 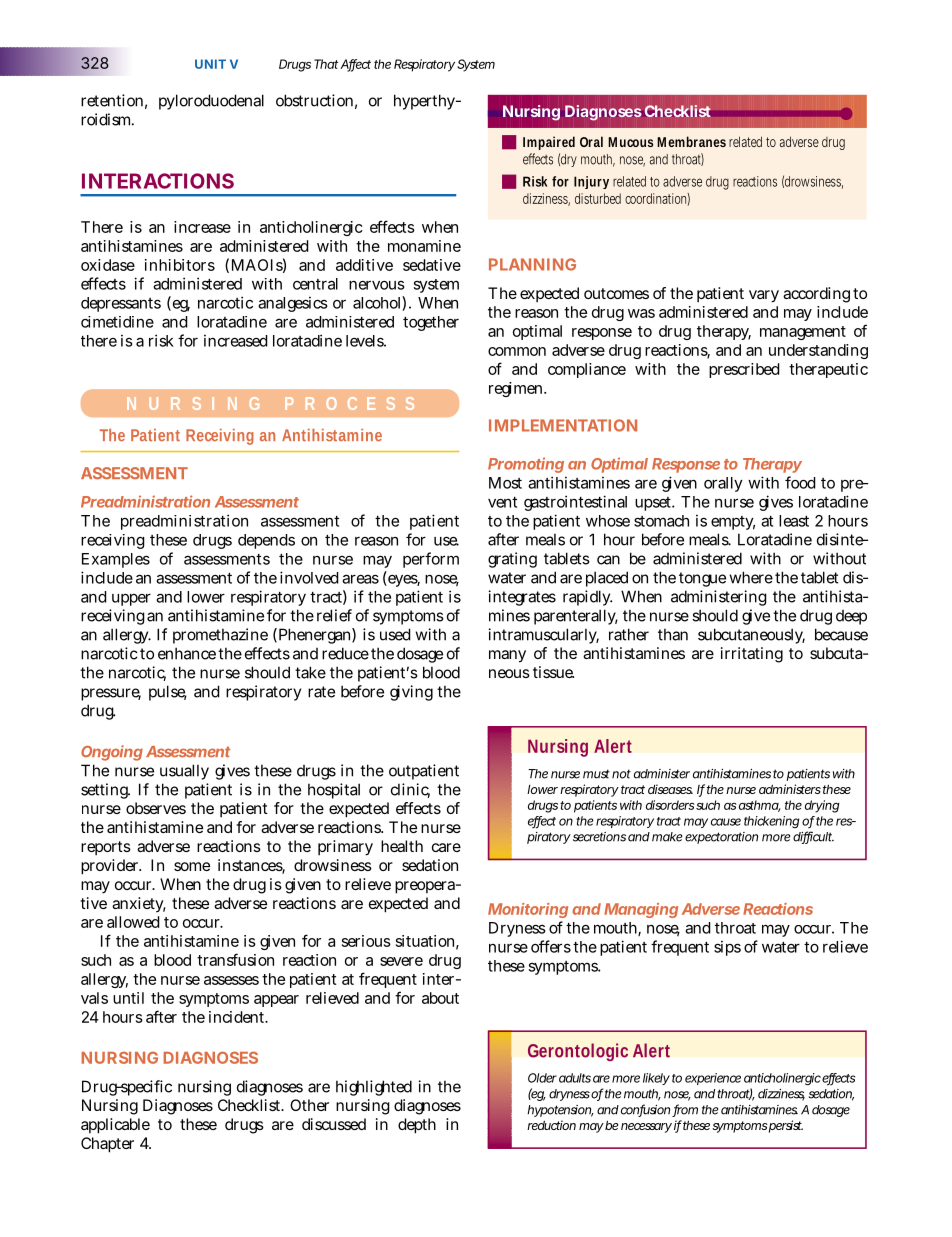 What do you see at coordinates (691, 141) in the screenshot?
I see `Membranes` at bounding box center [691, 141].
